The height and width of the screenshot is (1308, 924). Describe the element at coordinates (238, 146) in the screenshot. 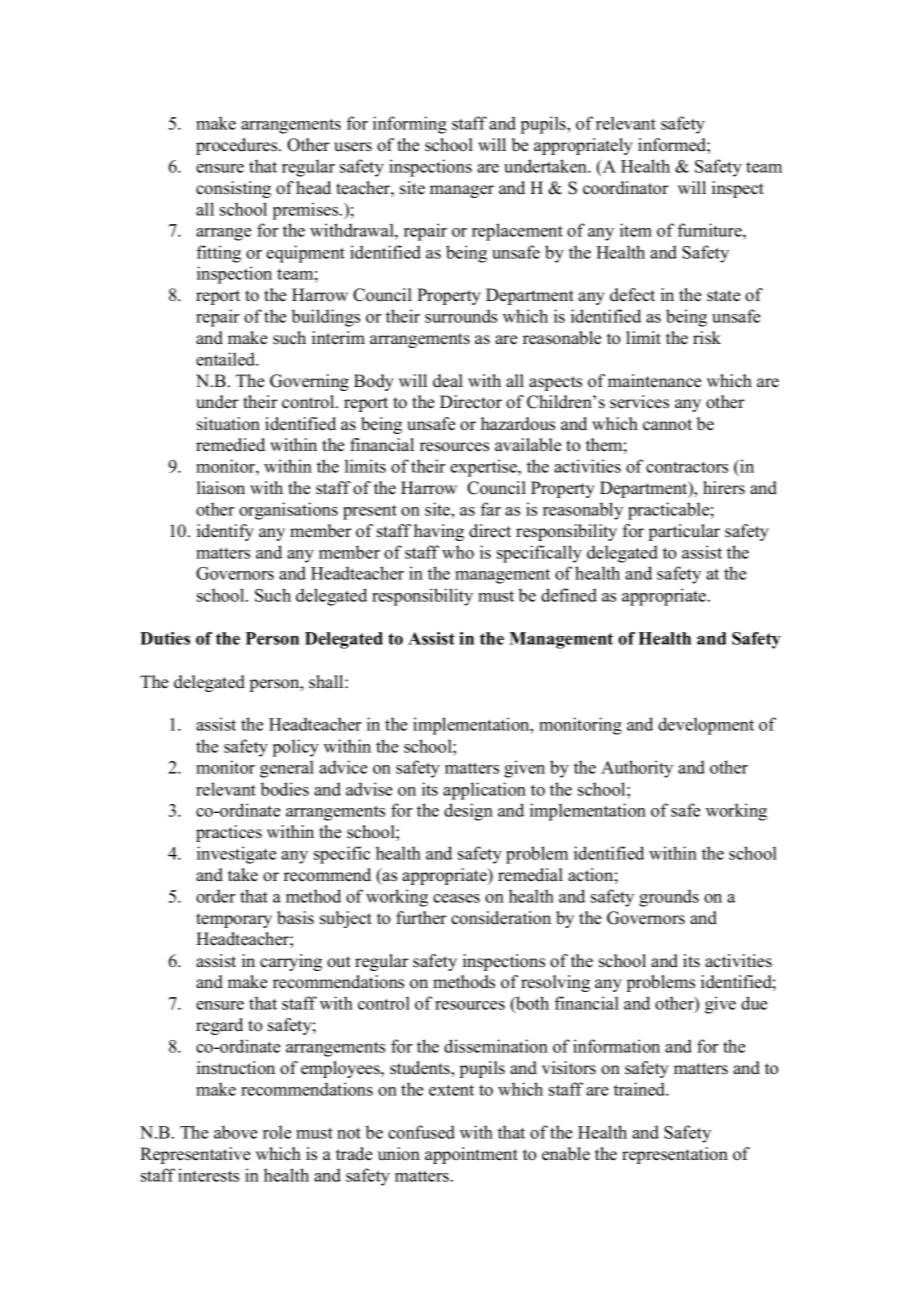

I see `procedures` at that location.
